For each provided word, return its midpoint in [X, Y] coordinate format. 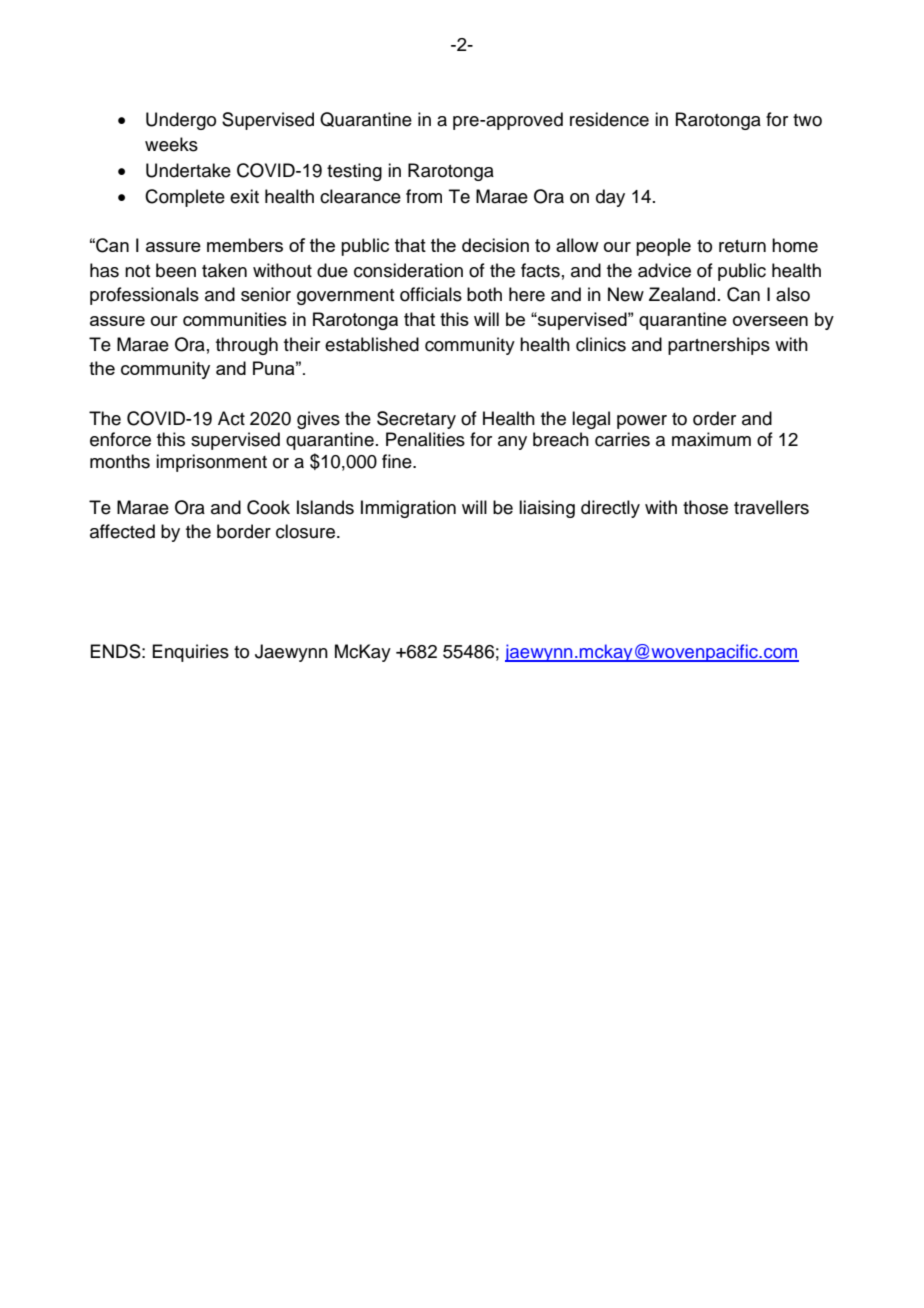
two [807, 120]
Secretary [416, 420]
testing [354, 172]
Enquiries [190, 653]
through [247, 346]
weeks [171, 144]
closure [305, 531]
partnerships [719, 346]
